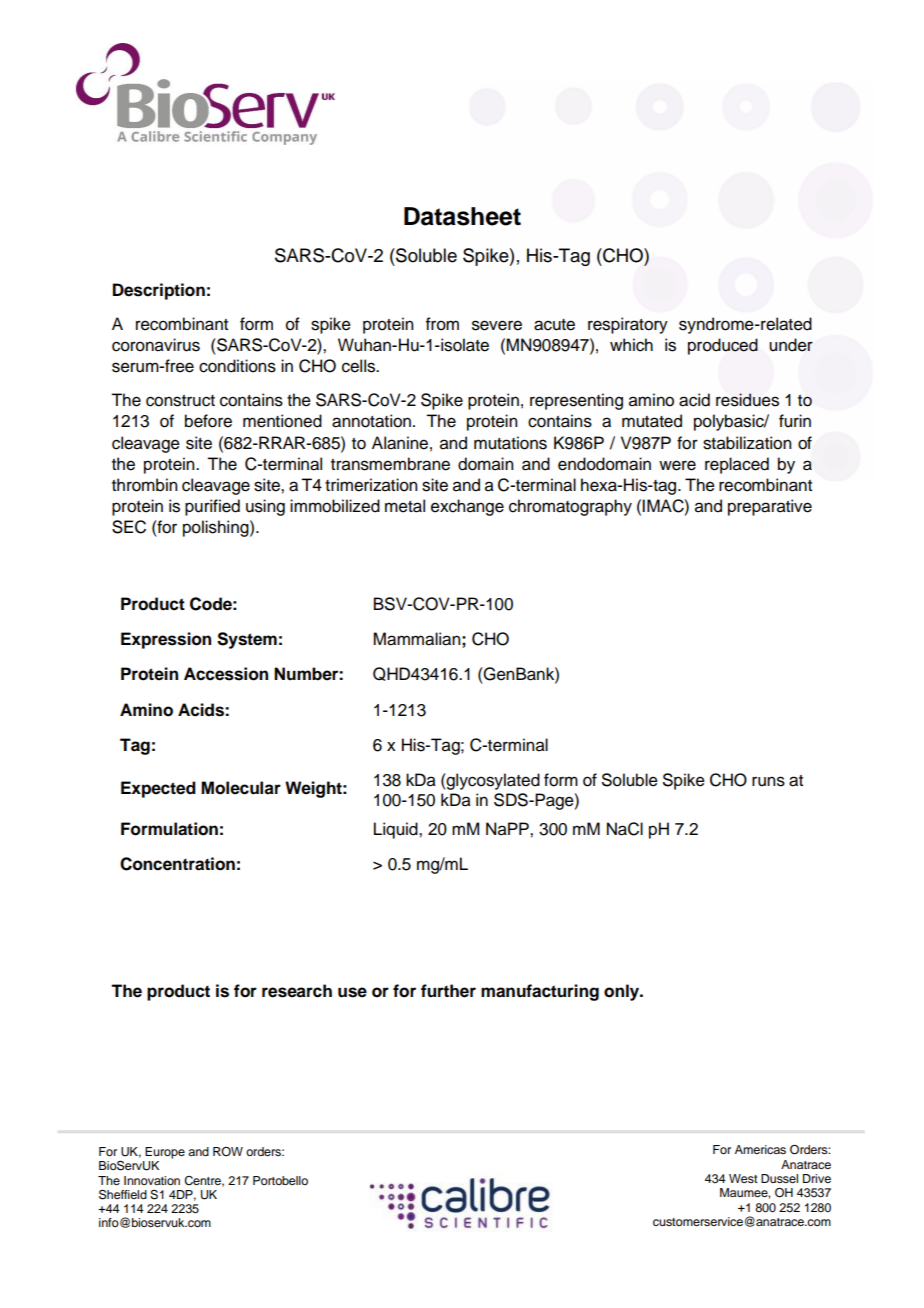  I want to click on runs, so click(768, 781).
